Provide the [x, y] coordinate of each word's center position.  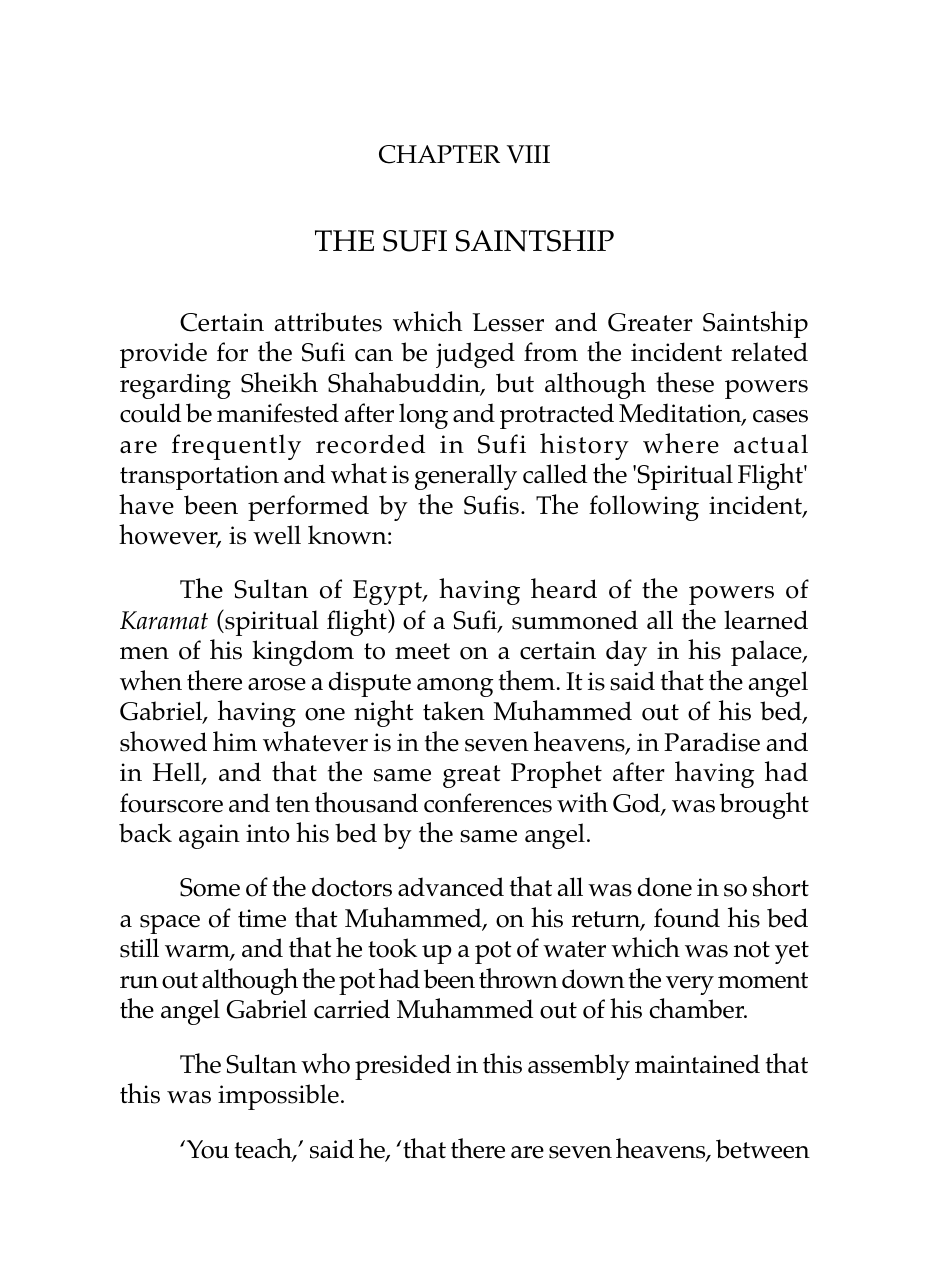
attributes [328, 322]
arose [277, 684]
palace [767, 653]
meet [422, 651]
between [763, 1149]
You [206, 1149]
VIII [528, 154]
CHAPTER [439, 154]
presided [403, 1067]
